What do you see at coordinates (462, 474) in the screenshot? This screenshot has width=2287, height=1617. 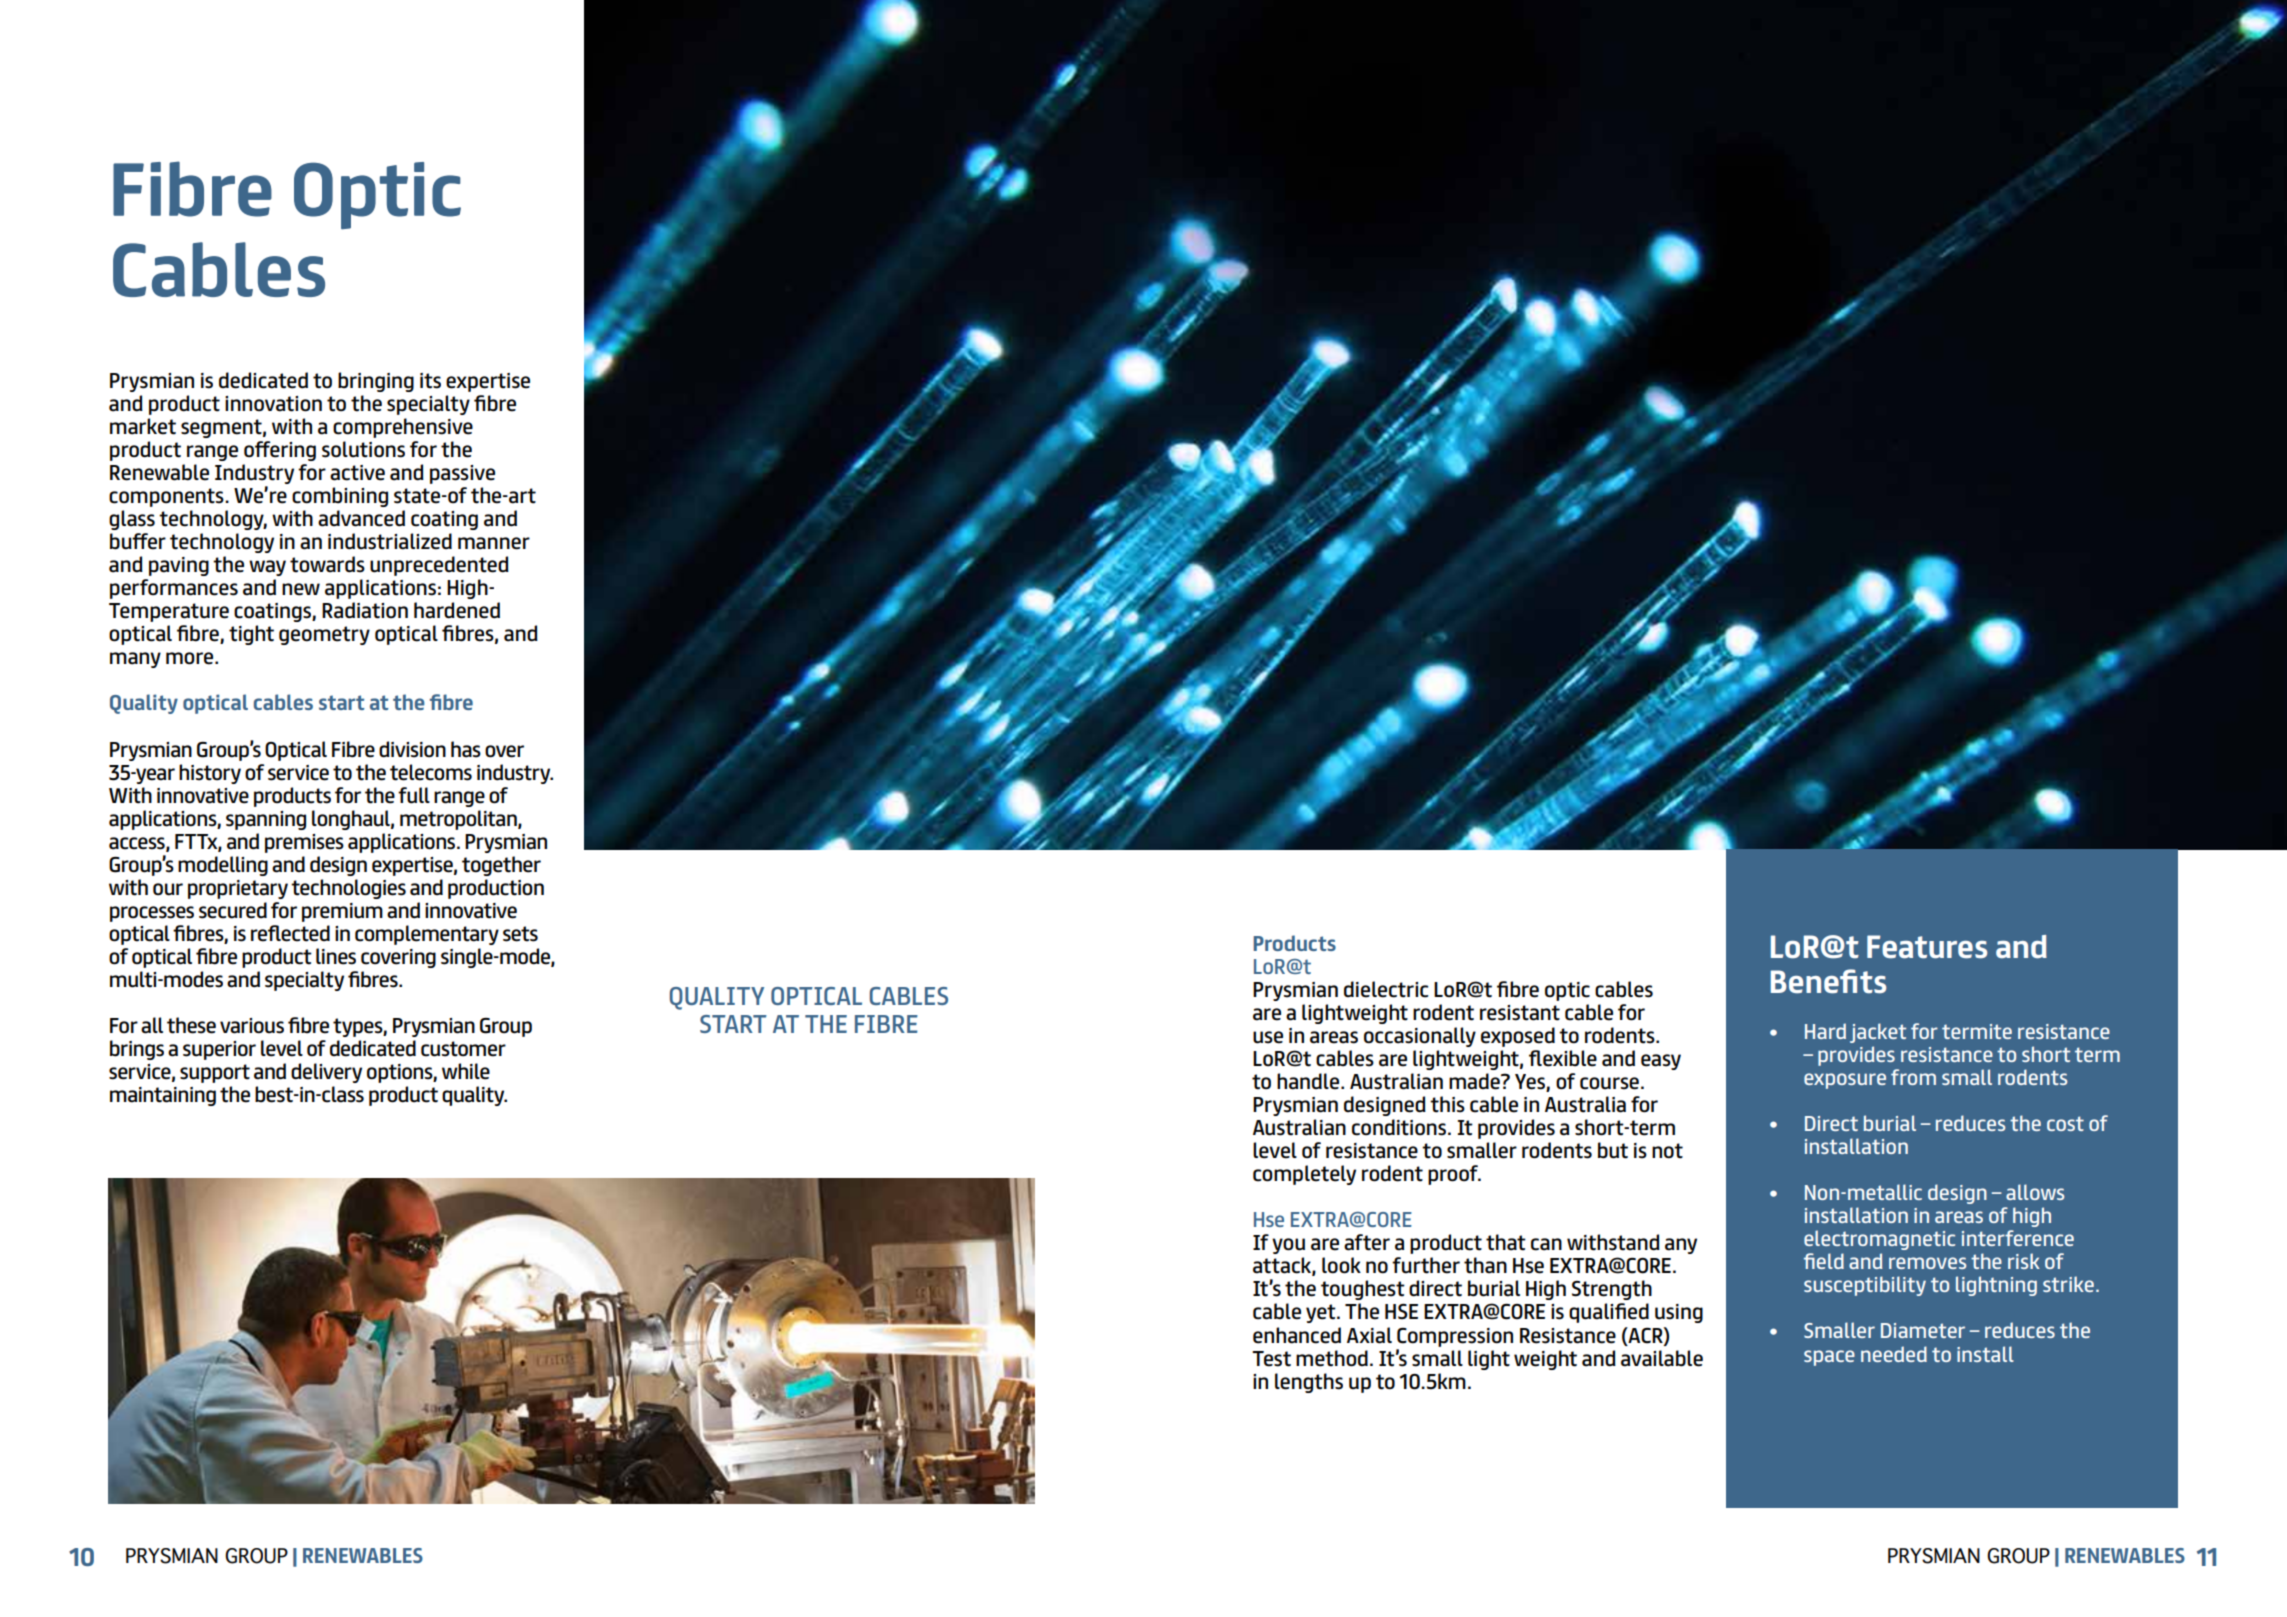 I see `passive` at bounding box center [462, 474].
